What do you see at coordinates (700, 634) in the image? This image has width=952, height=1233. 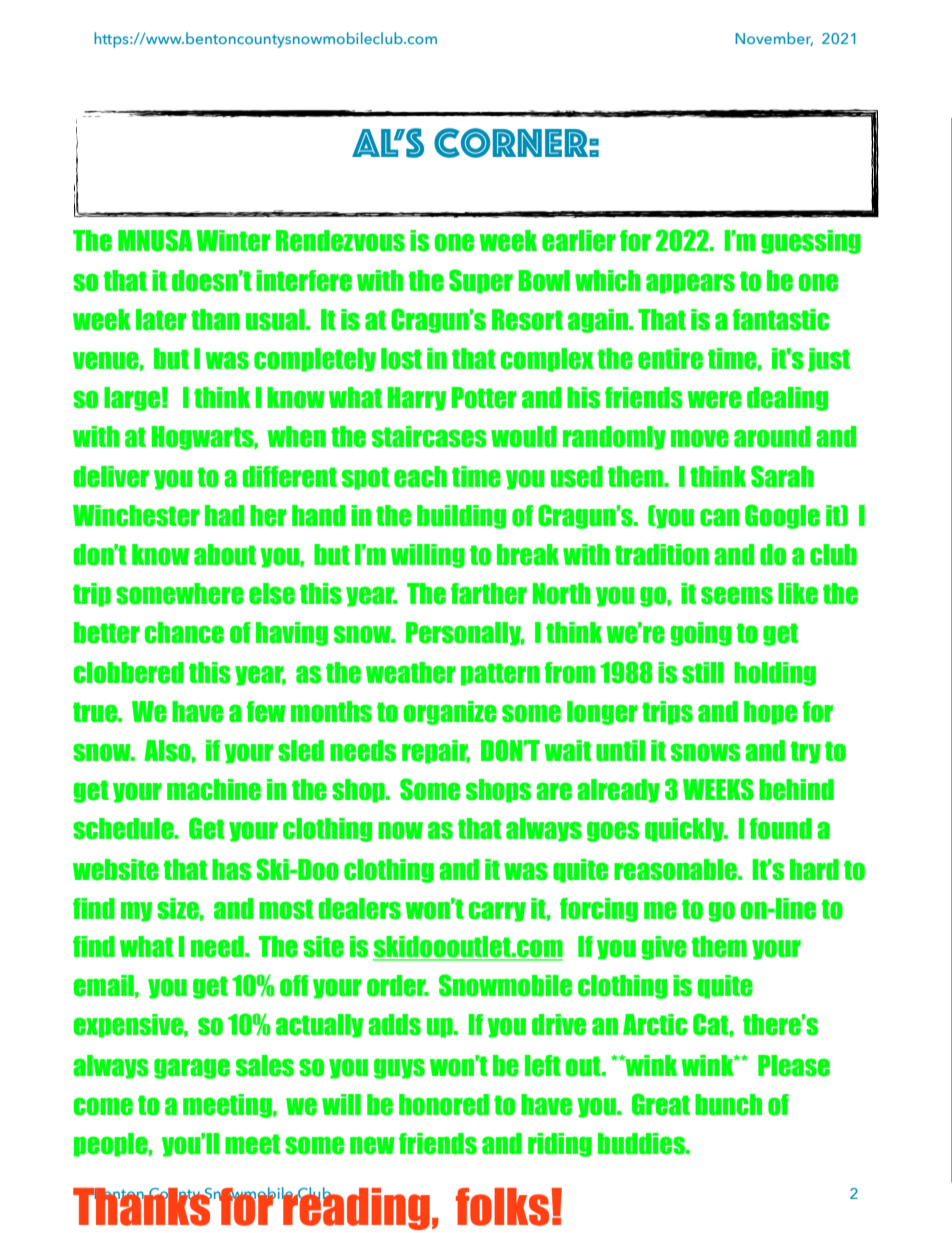 I see `going` at bounding box center [700, 634].
